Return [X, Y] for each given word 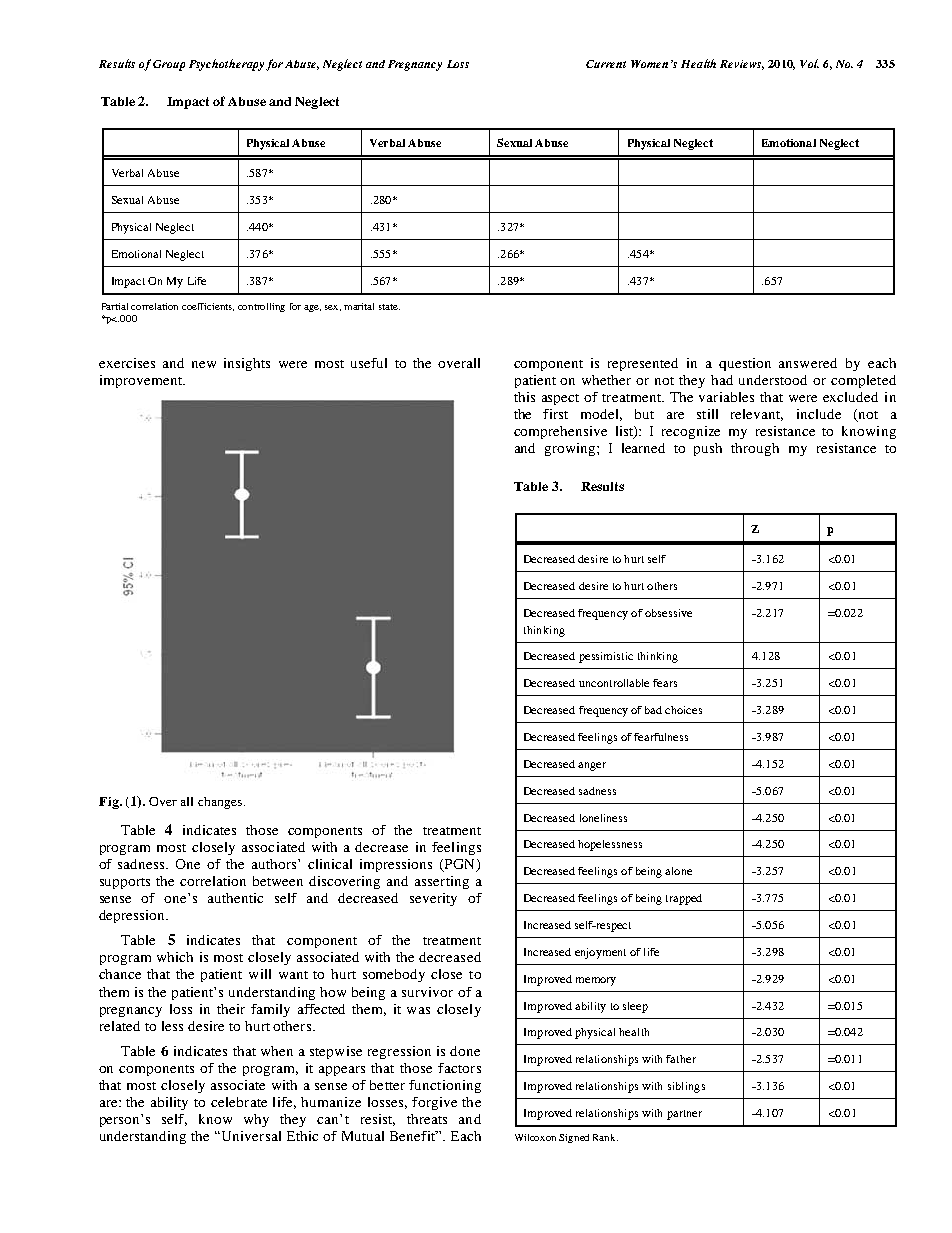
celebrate [239, 1102]
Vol [809, 63]
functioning [445, 1086]
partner [684, 1115]
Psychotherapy [226, 65]
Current [606, 64]
